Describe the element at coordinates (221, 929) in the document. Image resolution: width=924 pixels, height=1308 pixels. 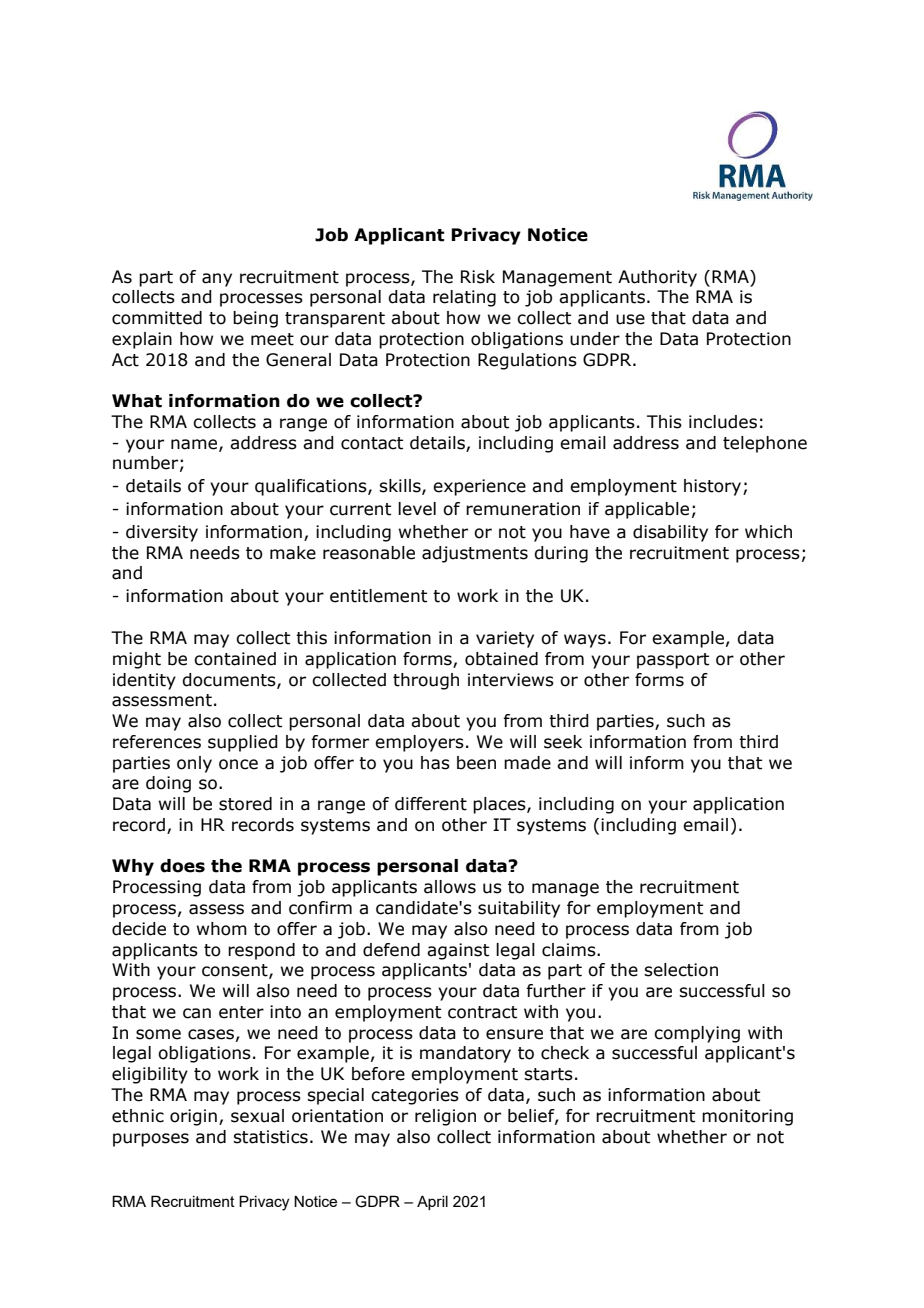
I see `whom` at that location.
